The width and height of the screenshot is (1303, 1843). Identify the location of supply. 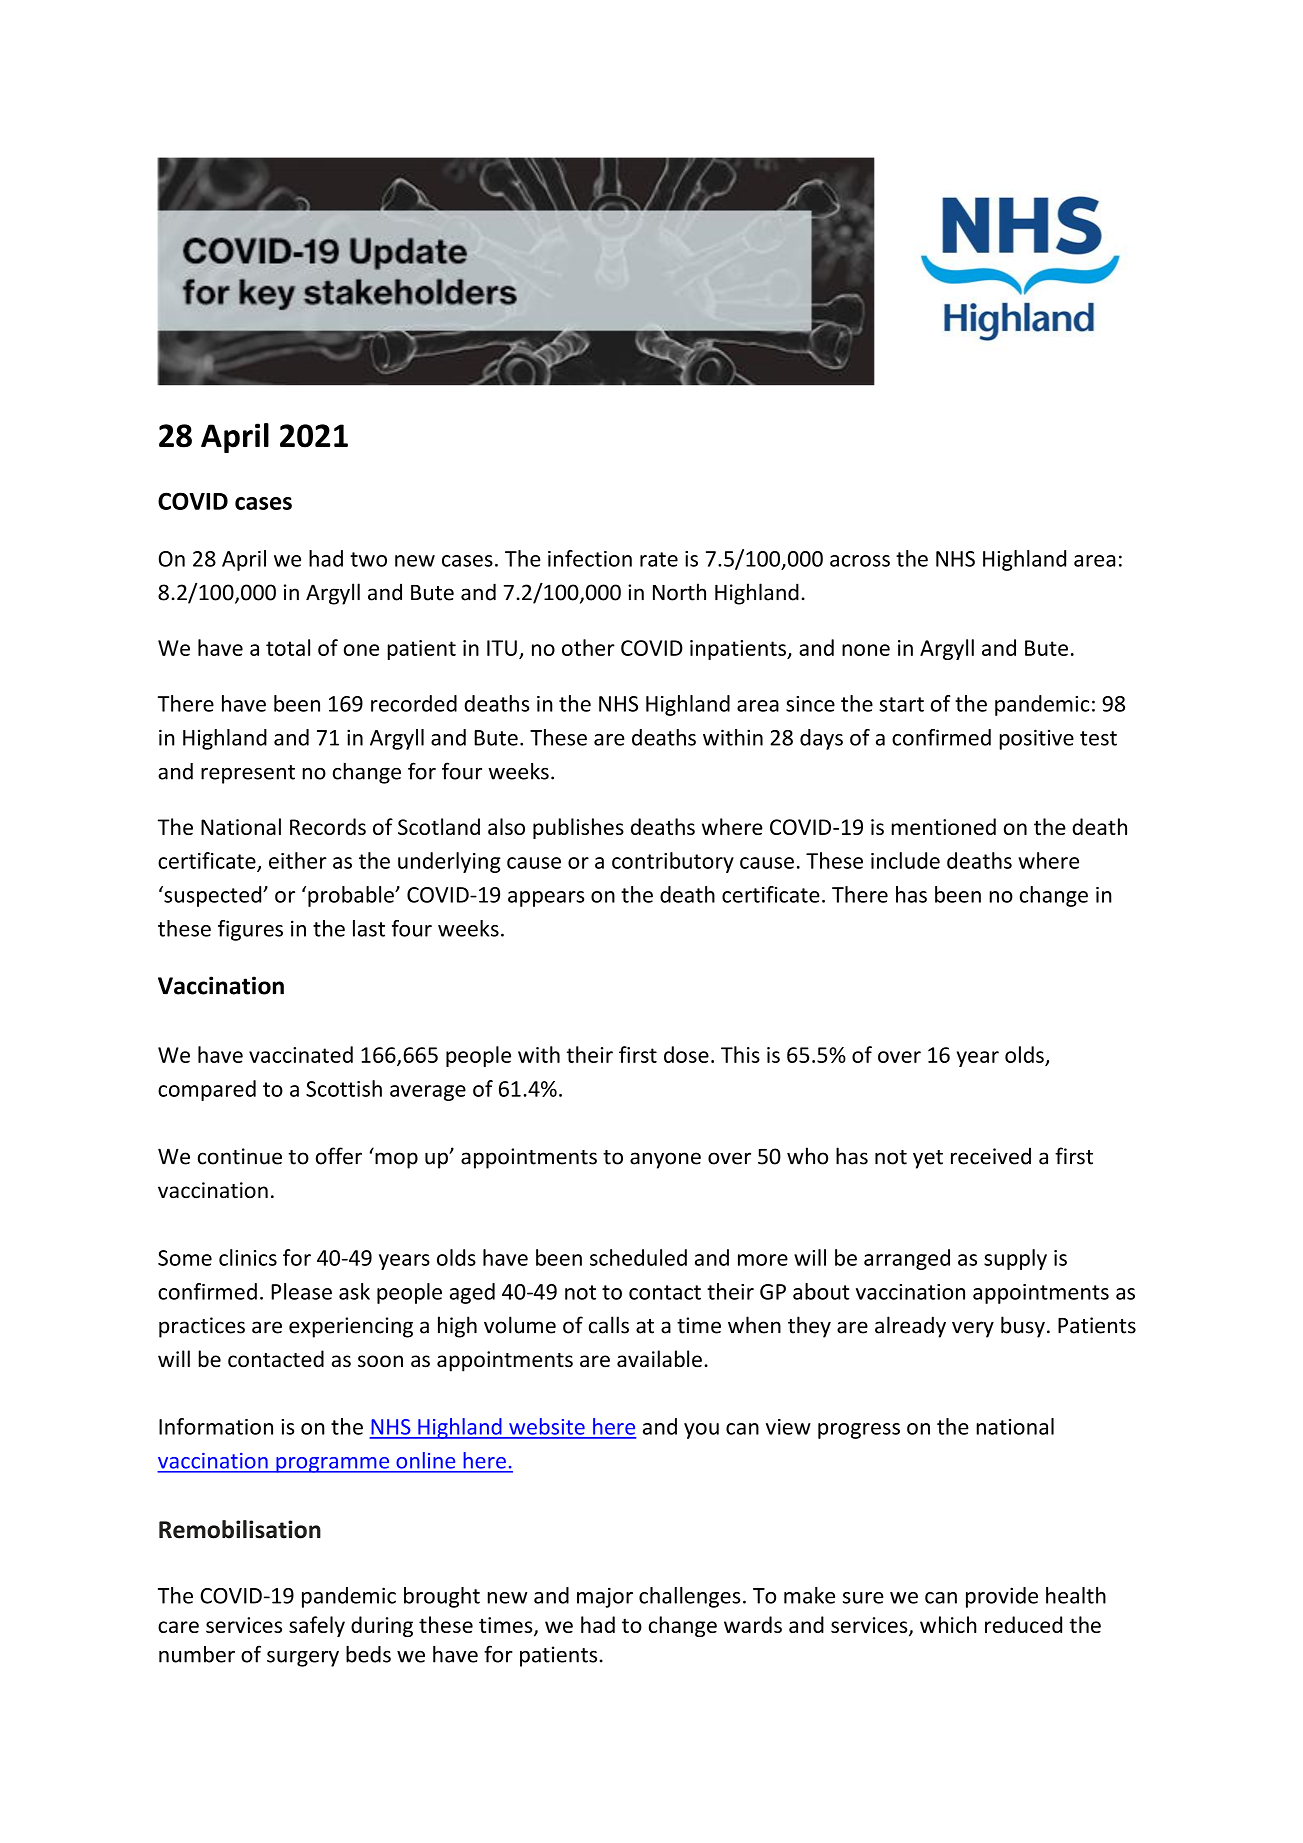
(1015, 1259).
